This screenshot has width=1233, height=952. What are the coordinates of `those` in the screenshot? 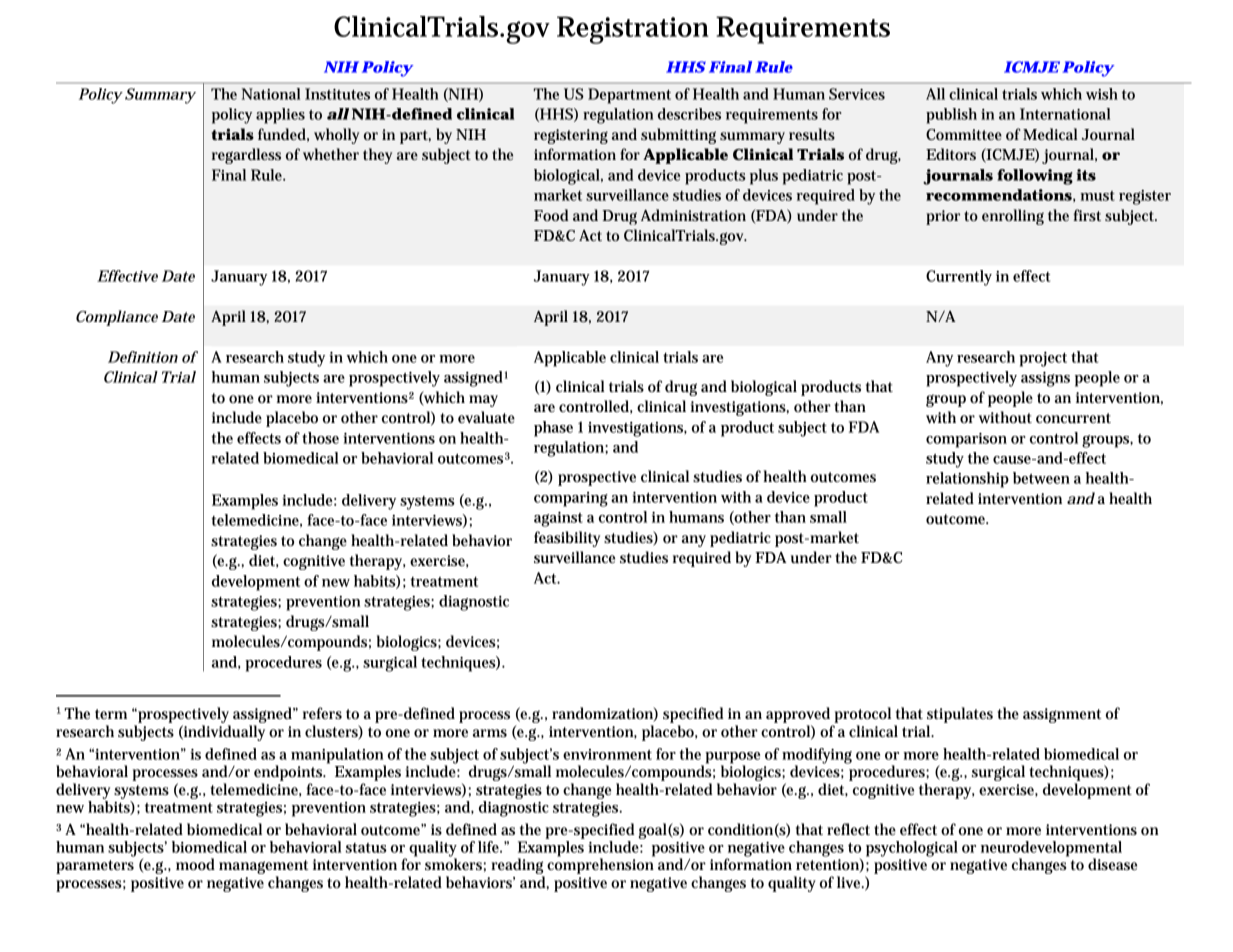 It's located at (320, 438).
